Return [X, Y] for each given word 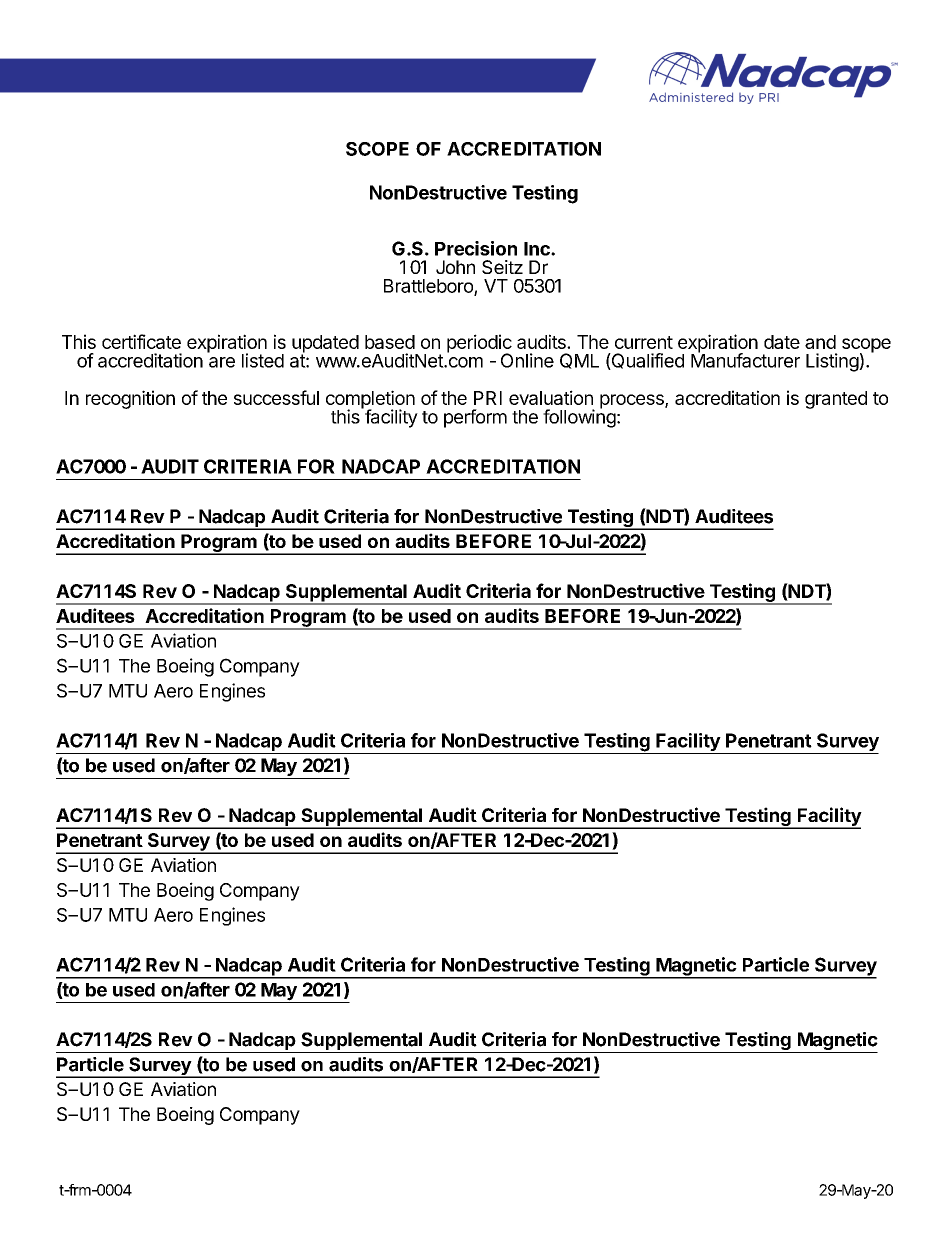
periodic [479, 344]
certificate [141, 341]
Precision [476, 248]
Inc [538, 249]
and [820, 342]
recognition [130, 399]
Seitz [502, 267]
